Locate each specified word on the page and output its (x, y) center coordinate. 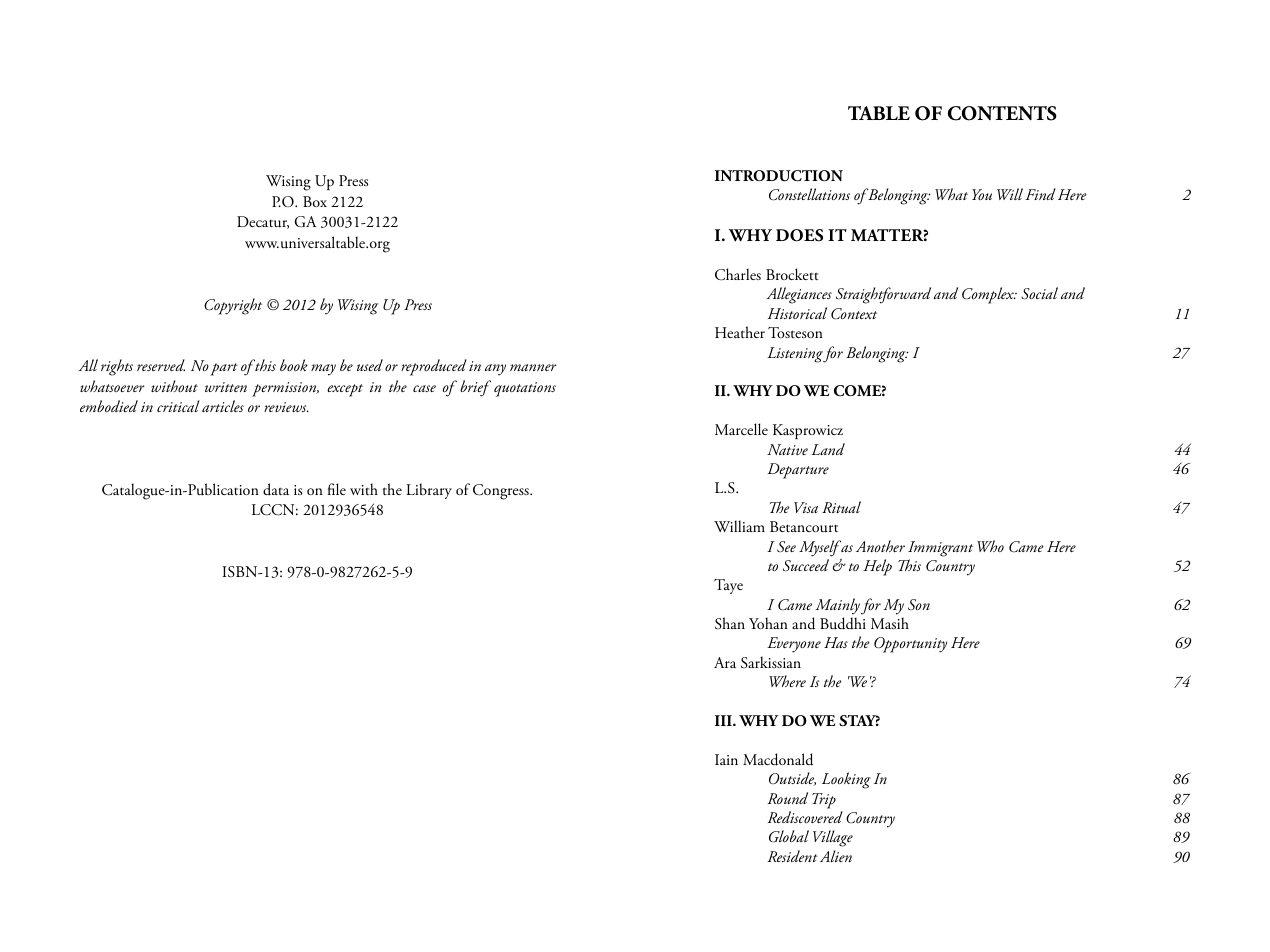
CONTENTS (1002, 113)
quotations (525, 389)
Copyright (233, 306)
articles (223, 406)
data (276, 489)
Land (828, 449)
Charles (738, 274)
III (724, 720)
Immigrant (940, 549)
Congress (502, 492)
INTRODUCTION (779, 176)
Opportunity (910, 645)
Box (315, 201)
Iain (726, 759)
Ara (725, 662)
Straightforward (883, 295)
